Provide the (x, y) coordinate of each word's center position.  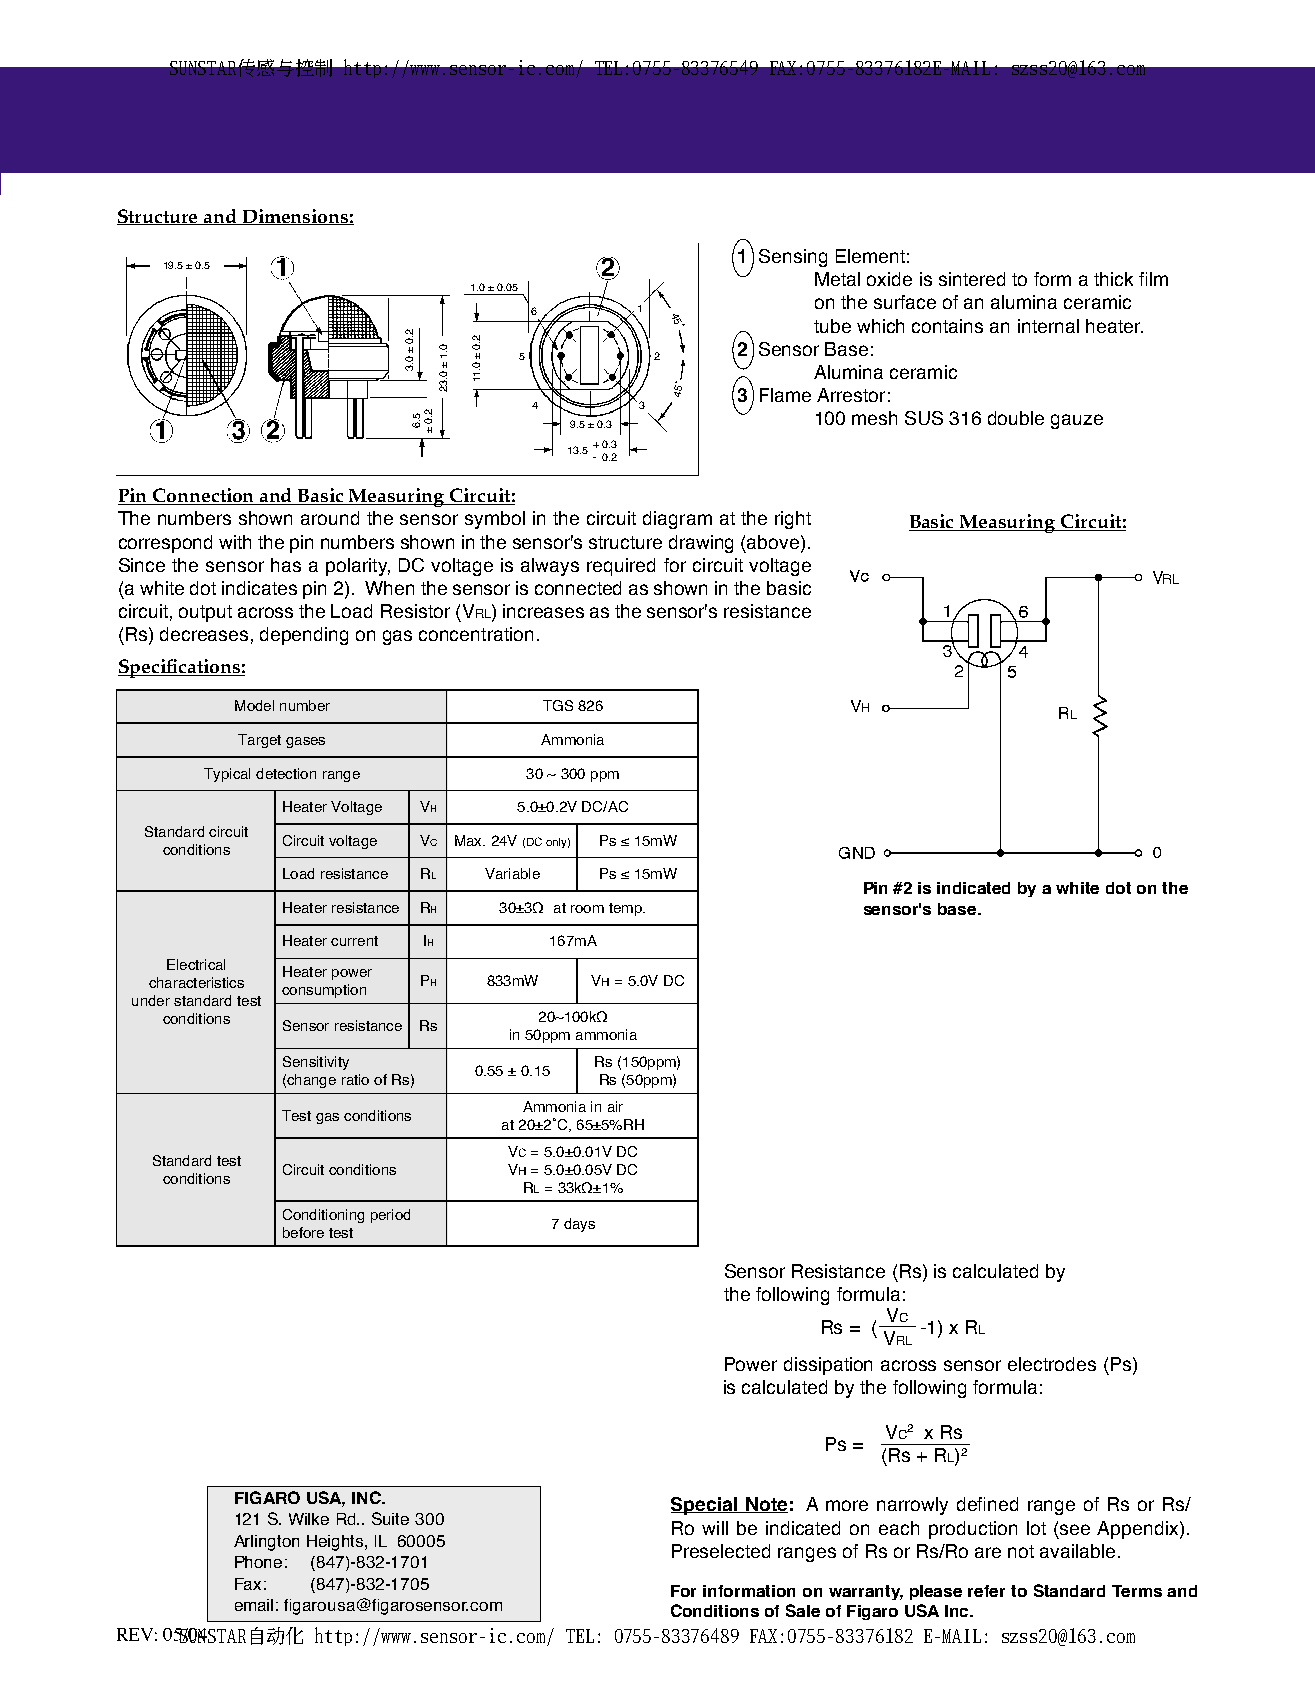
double (1016, 418)
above (774, 542)
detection (286, 773)
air (615, 1106)
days (579, 1225)
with (235, 542)
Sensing (793, 258)
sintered (972, 279)
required (621, 567)
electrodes (1052, 1364)
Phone (258, 1562)
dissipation (828, 1366)
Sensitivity (316, 1063)
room (587, 909)
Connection (204, 496)
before (303, 1232)
